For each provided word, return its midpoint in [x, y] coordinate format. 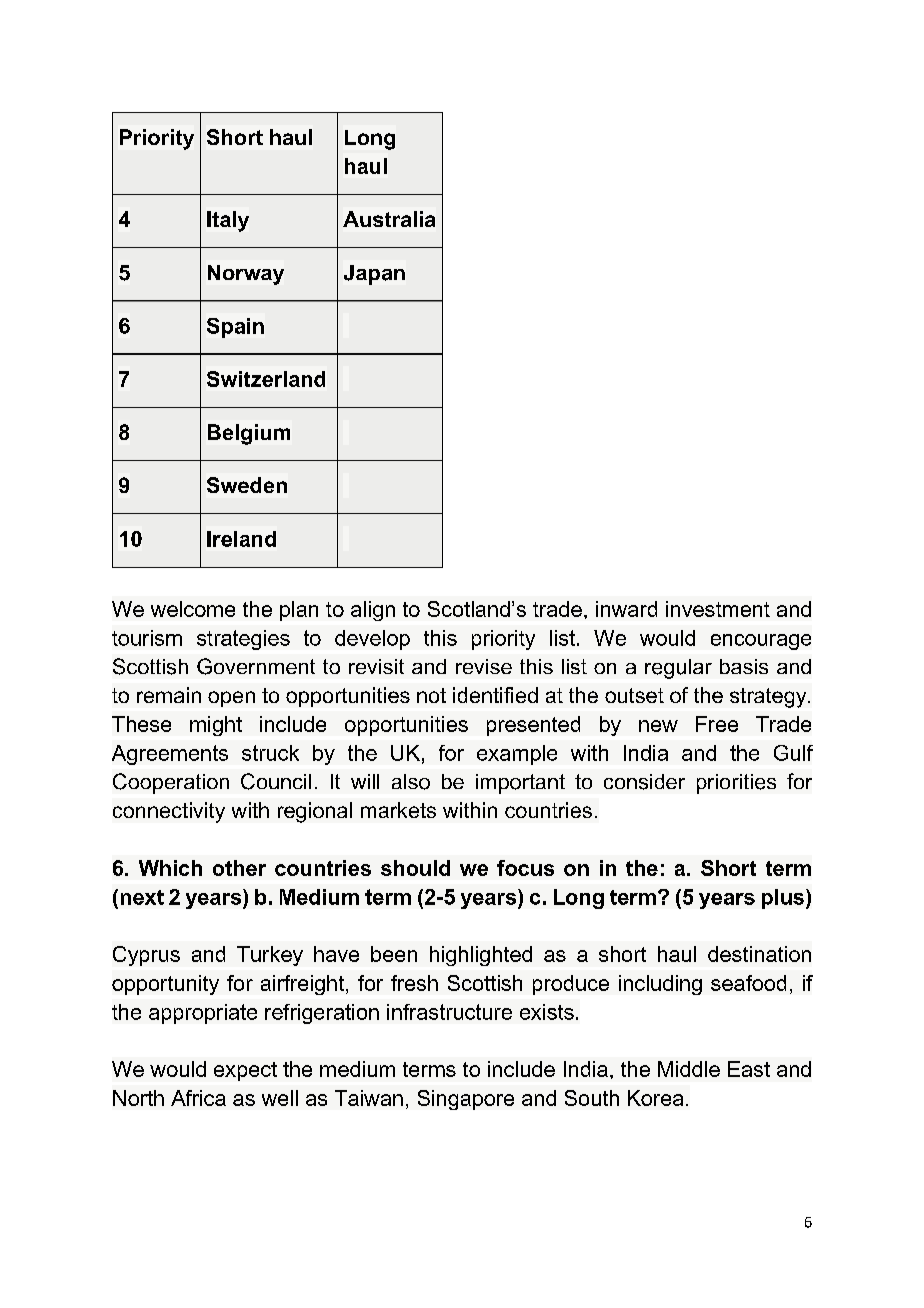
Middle [689, 1069]
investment [718, 609]
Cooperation [171, 783]
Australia [389, 219]
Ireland [241, 539]
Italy [228, 221]
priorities [736, 784]
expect [245, 1071]
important [520, 784]
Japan [374, 275]
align [373, 611]
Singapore [466, 1100]
